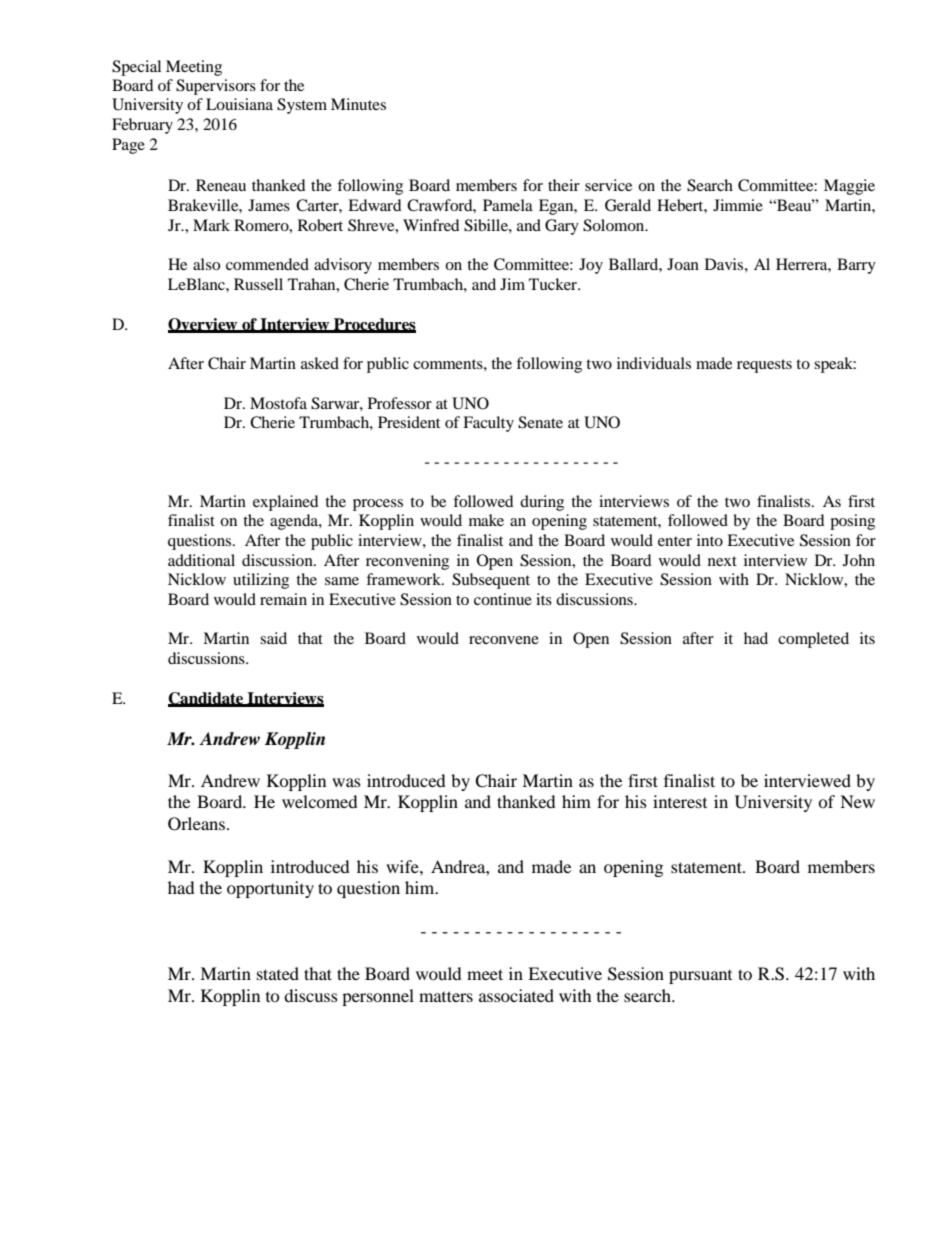 This page has width=952, height=1233. What do you see at coordinates (710, 540) in the page?
I see `into` at bounding box center [710, 540].
